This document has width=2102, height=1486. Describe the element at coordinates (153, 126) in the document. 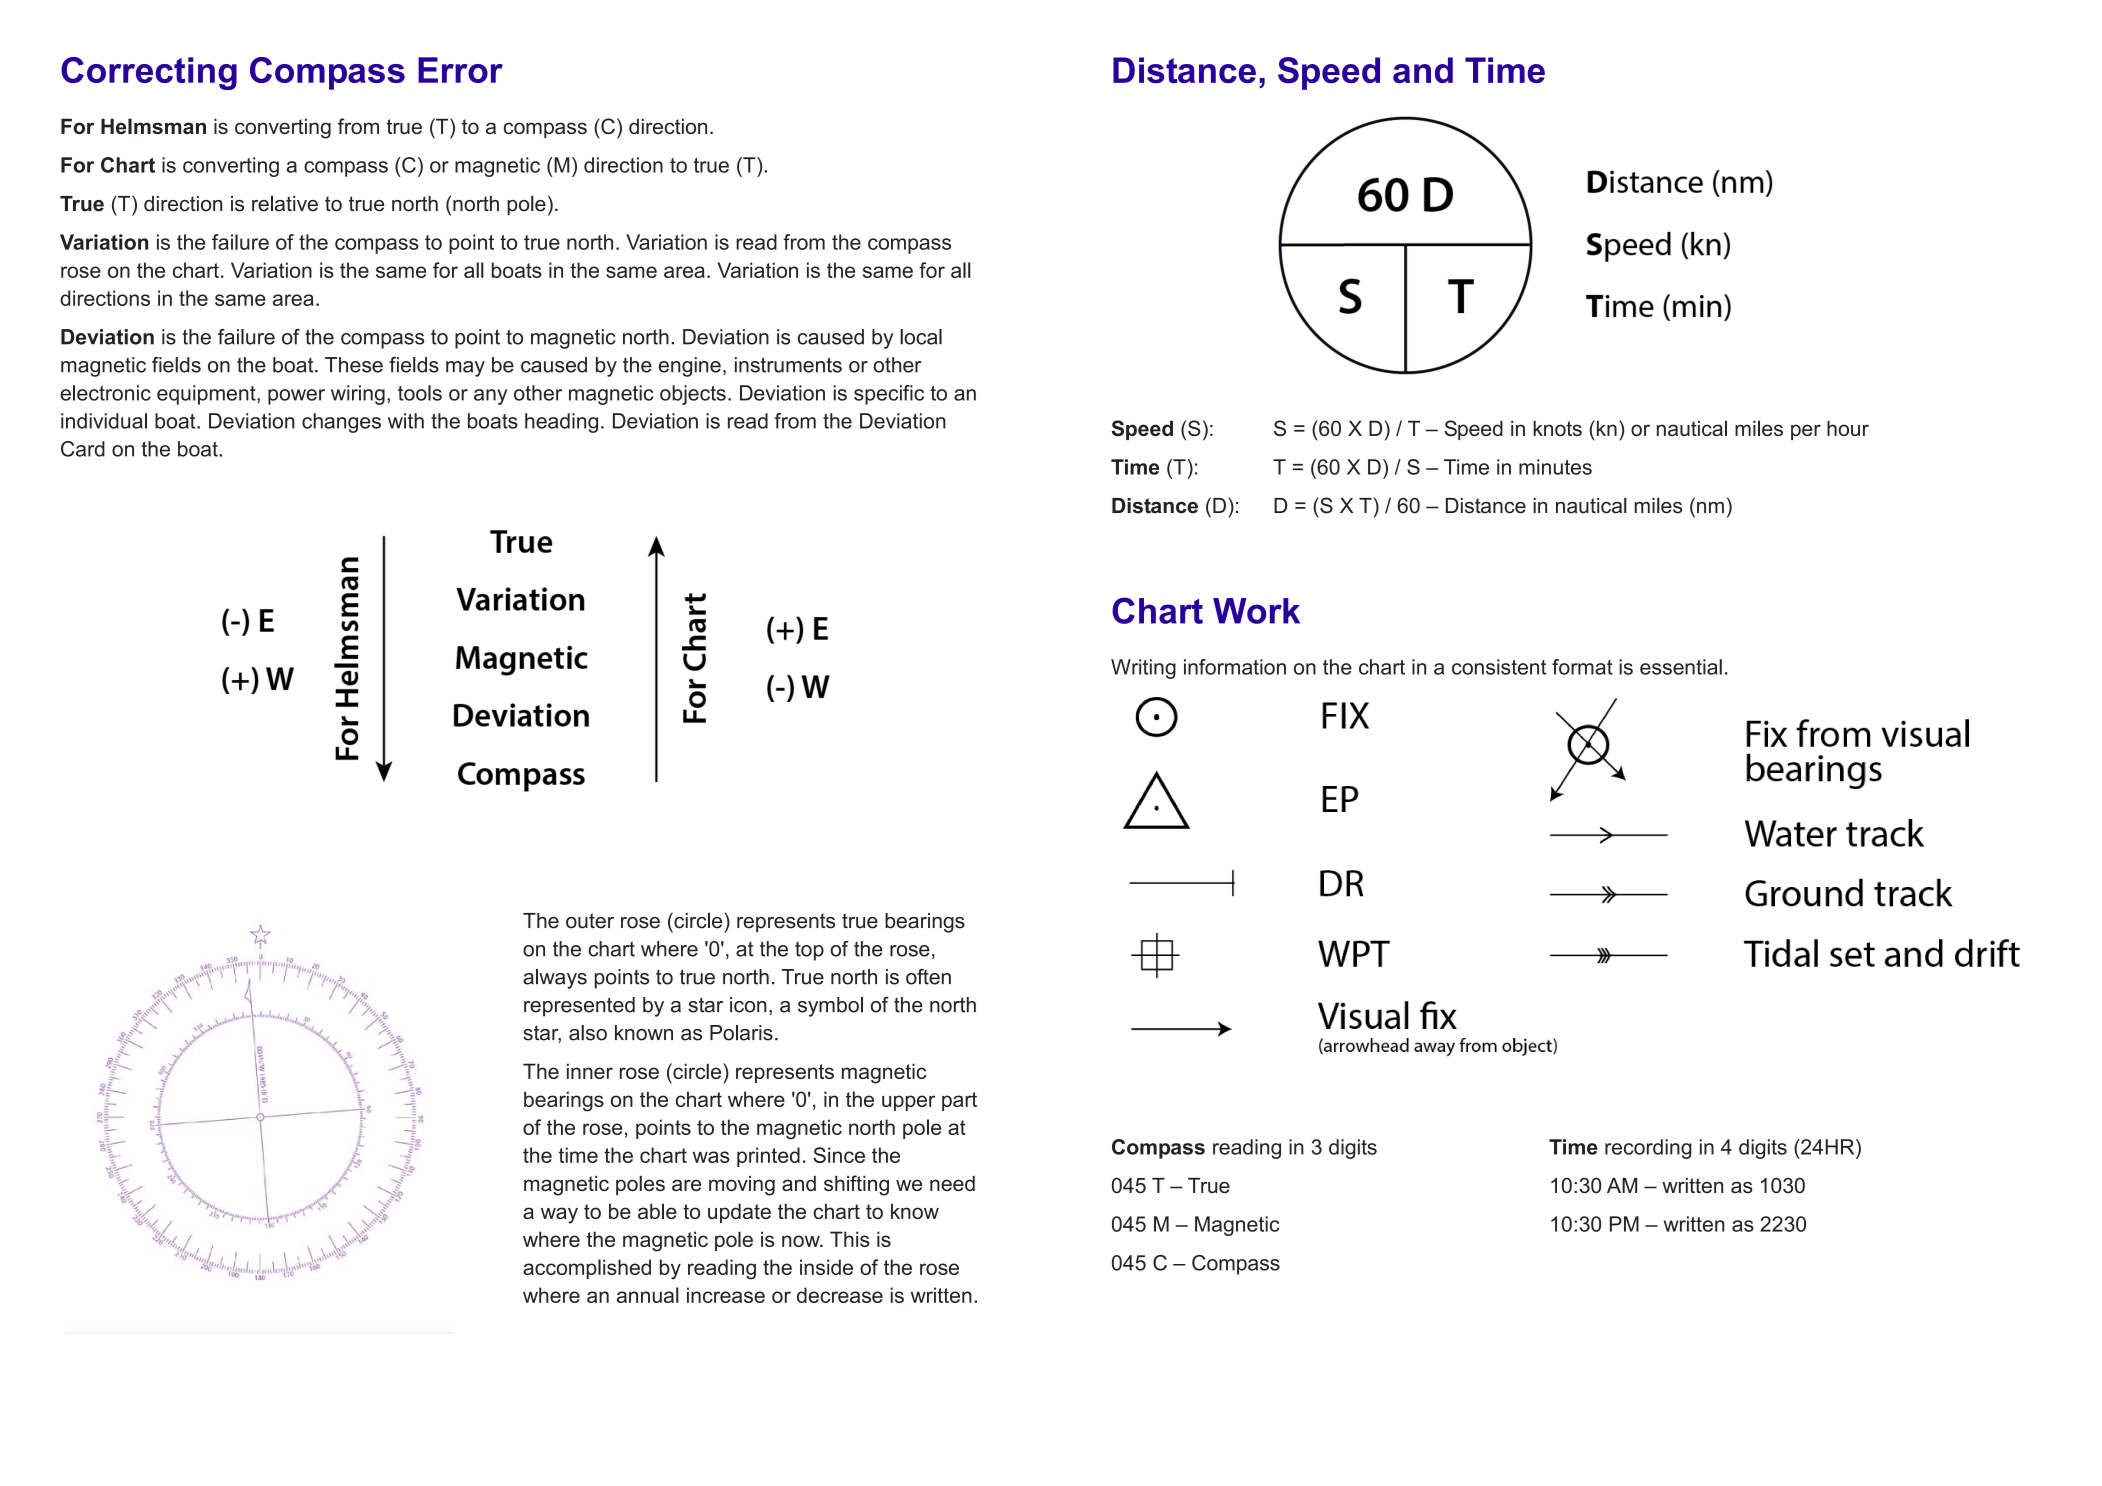

I see `Helmsman` at that location.
